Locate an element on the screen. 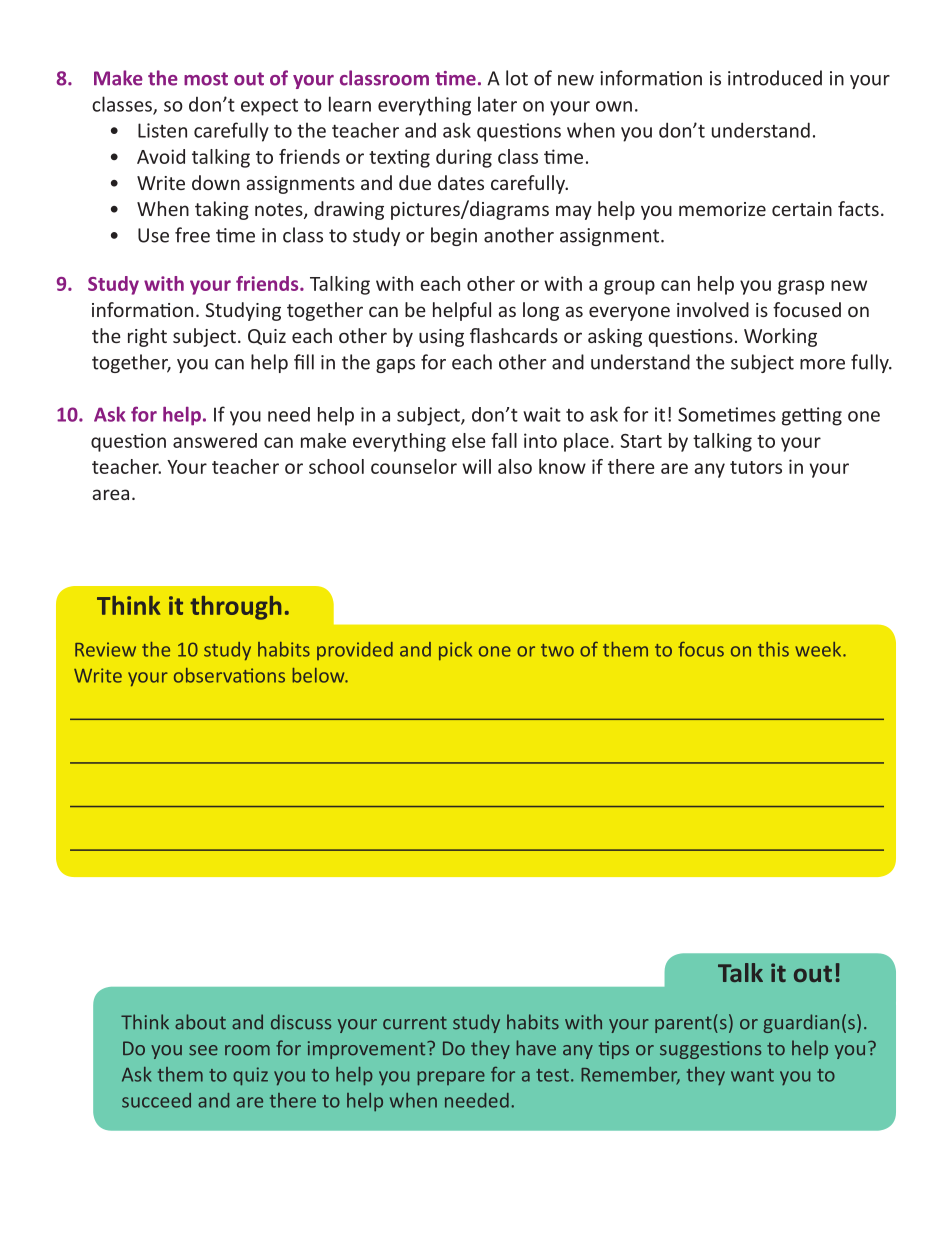 Image resolution: width=952 pixels, height=1233 pixels. later is located at coordinates (497, 104).
